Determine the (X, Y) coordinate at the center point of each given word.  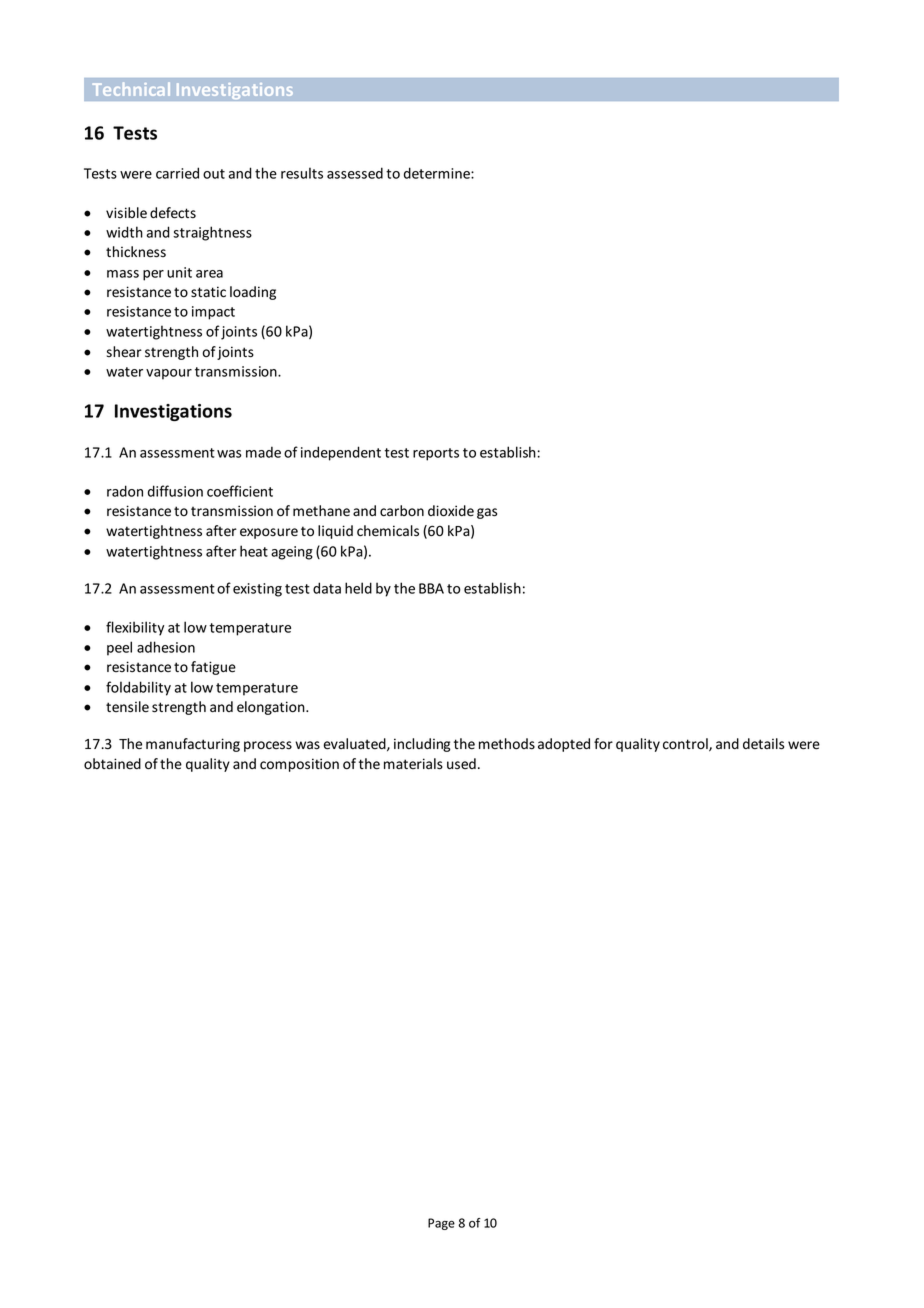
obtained (112, 763)
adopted (564, 745)
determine (438, 173)
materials (413, 764)
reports (436, 454)
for (603, 743)
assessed (355, 173)
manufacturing (193, 745)
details (763, 744)
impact (213, 313)
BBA (431, 588)
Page (441, 1224)
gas (487, 513)
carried (177, 173)
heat (254, 551)
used (461, 764)
